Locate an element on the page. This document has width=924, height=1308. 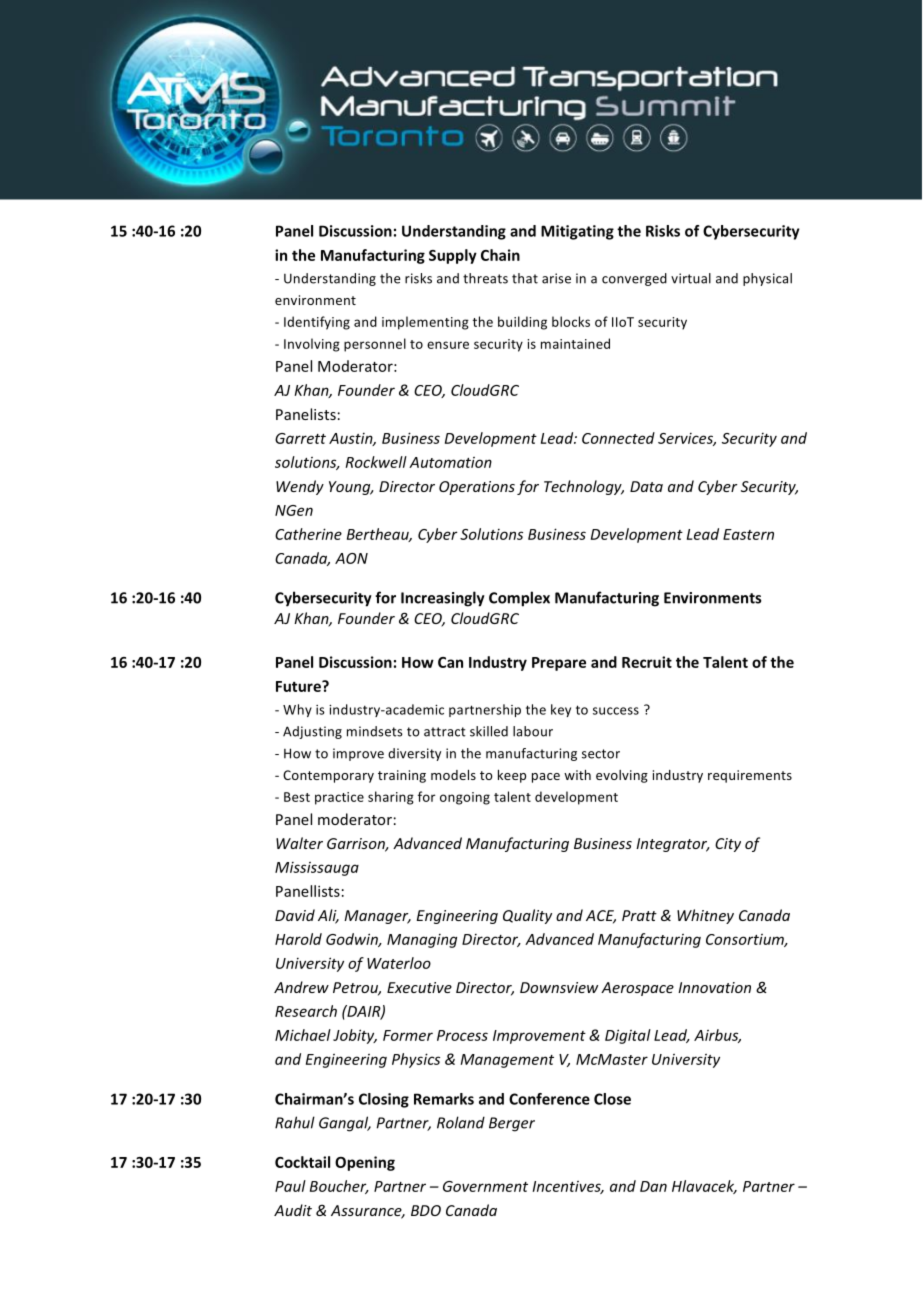
Dan is located at coordinates (653, 1186).
